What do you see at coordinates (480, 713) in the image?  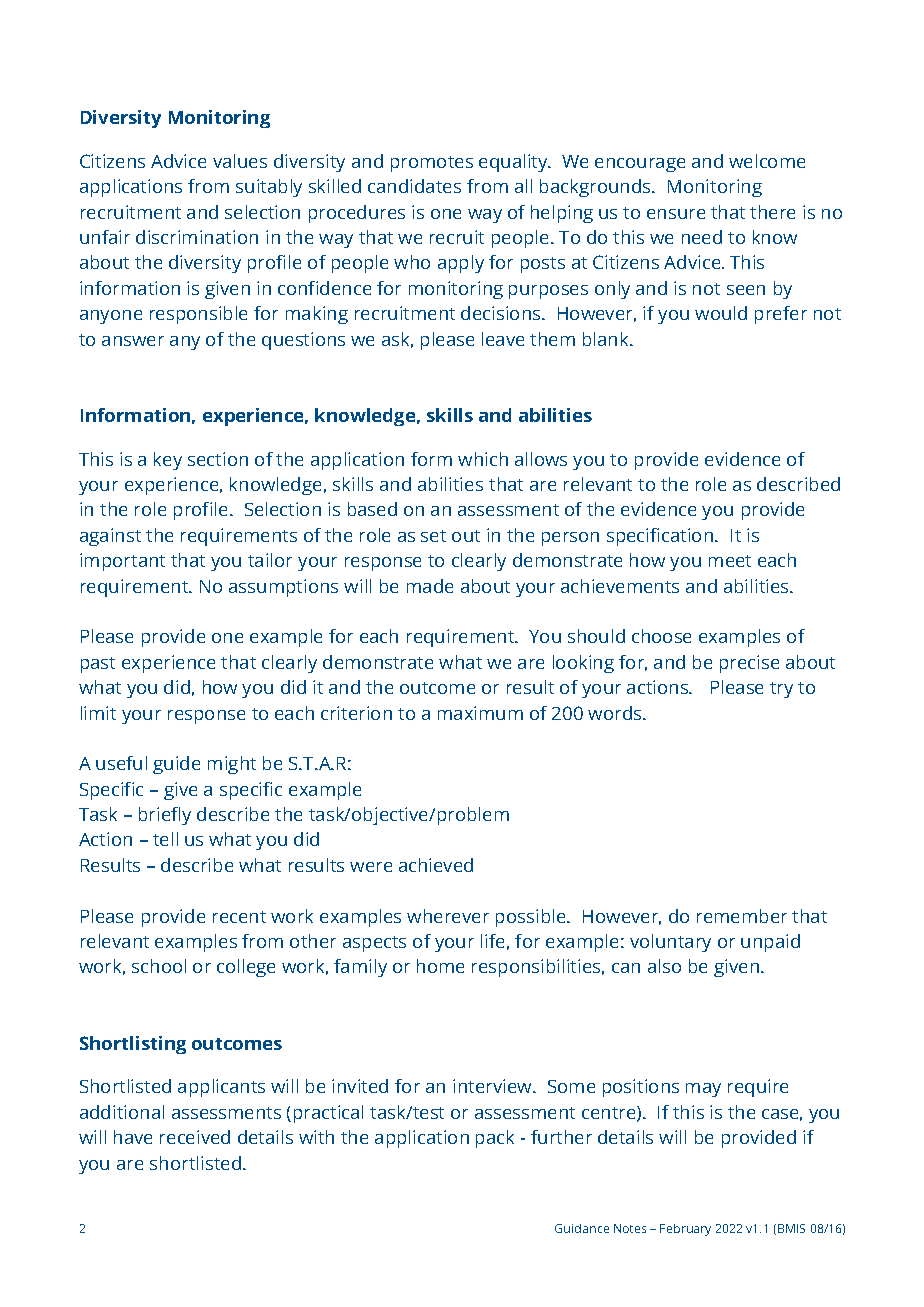 I see `maximum` at bounding box center [480, 713].
